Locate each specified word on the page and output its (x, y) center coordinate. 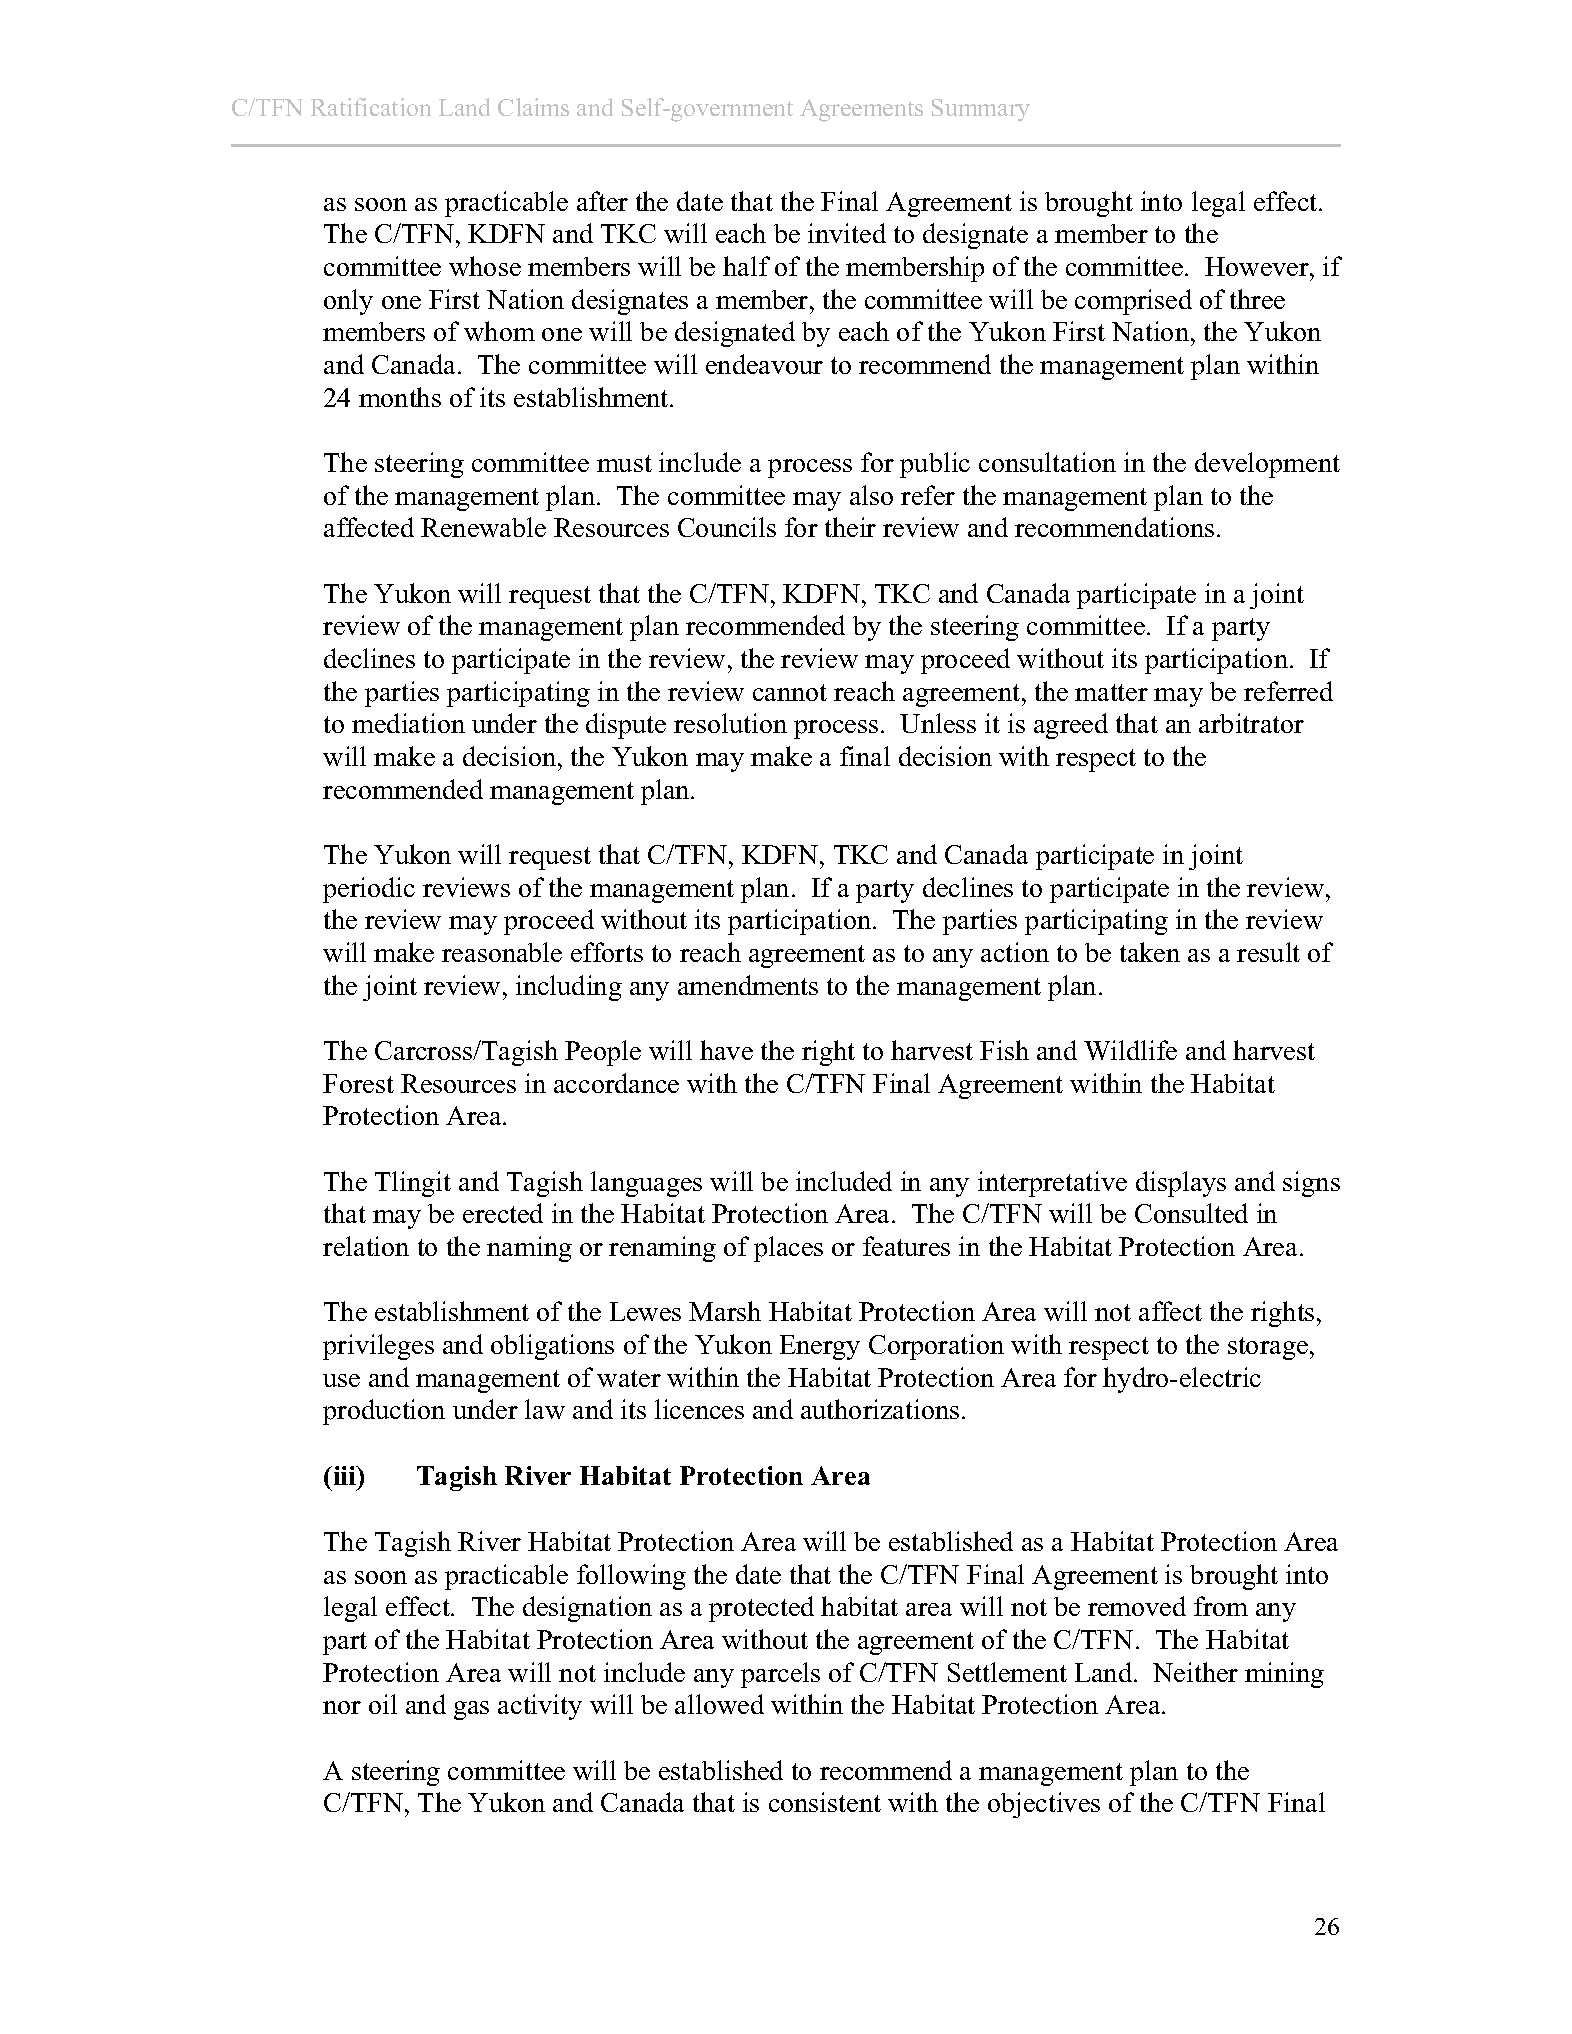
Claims (533, 107)
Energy (820, 1347)
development (1267, 465)
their (850, 527)
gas (471, 1710)
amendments (748, 985)
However (1258, 266)
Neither (1195, 1672)
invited (847, 233)
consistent (825, 1802)
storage (1268, 1348)
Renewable (483, 527)
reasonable (502, 952)
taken (1150, 952)
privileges (378, 1347)
